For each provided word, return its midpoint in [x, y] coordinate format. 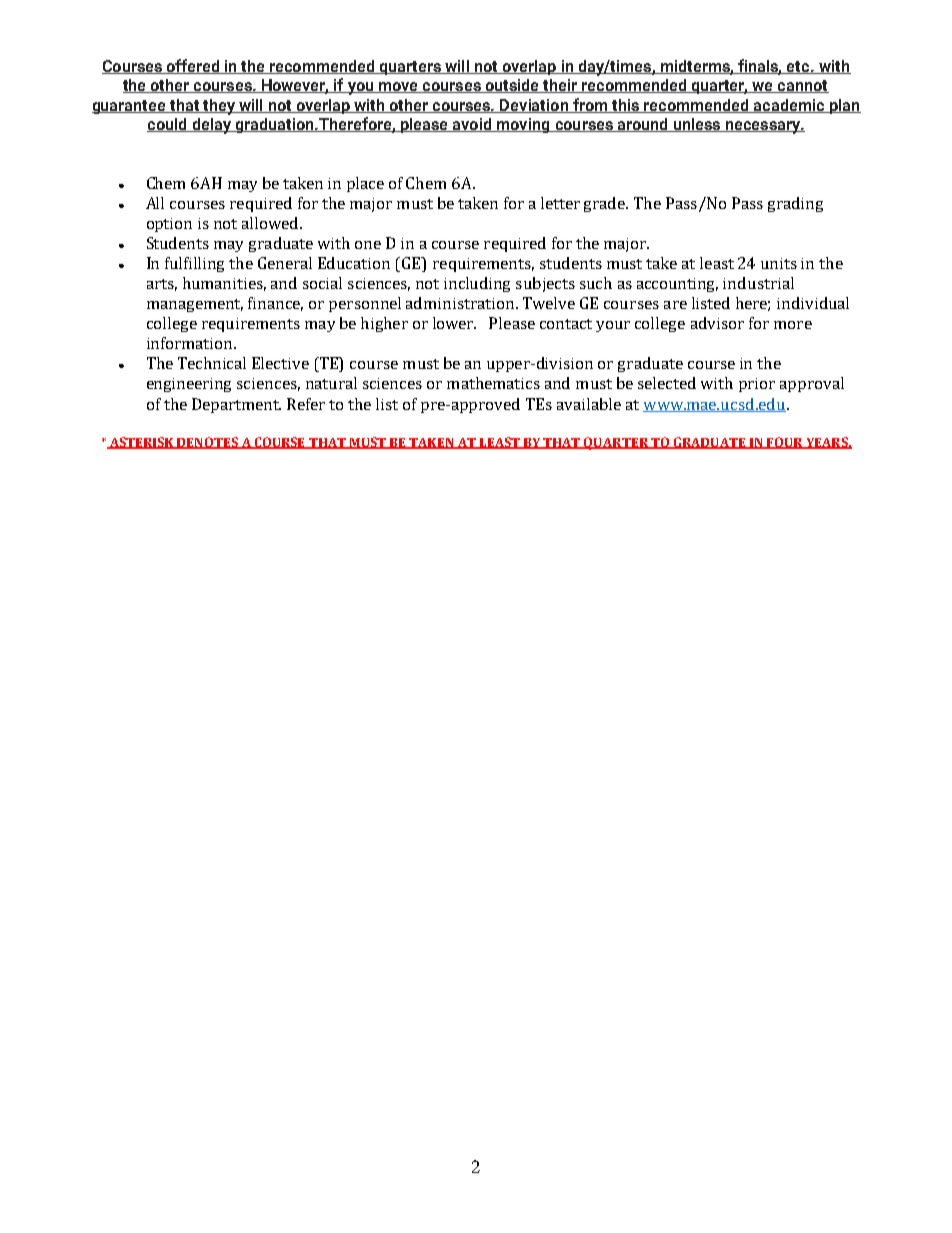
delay [212, 126]
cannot [802, 86]
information [191, 343]
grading [795, 204]
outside [512, 86]
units [779, 263]
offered [193, 66]
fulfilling [194, 264]
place [365, 184]
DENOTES [208, 443]
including [477, 284]
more [793, 325]
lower [454, 323]
